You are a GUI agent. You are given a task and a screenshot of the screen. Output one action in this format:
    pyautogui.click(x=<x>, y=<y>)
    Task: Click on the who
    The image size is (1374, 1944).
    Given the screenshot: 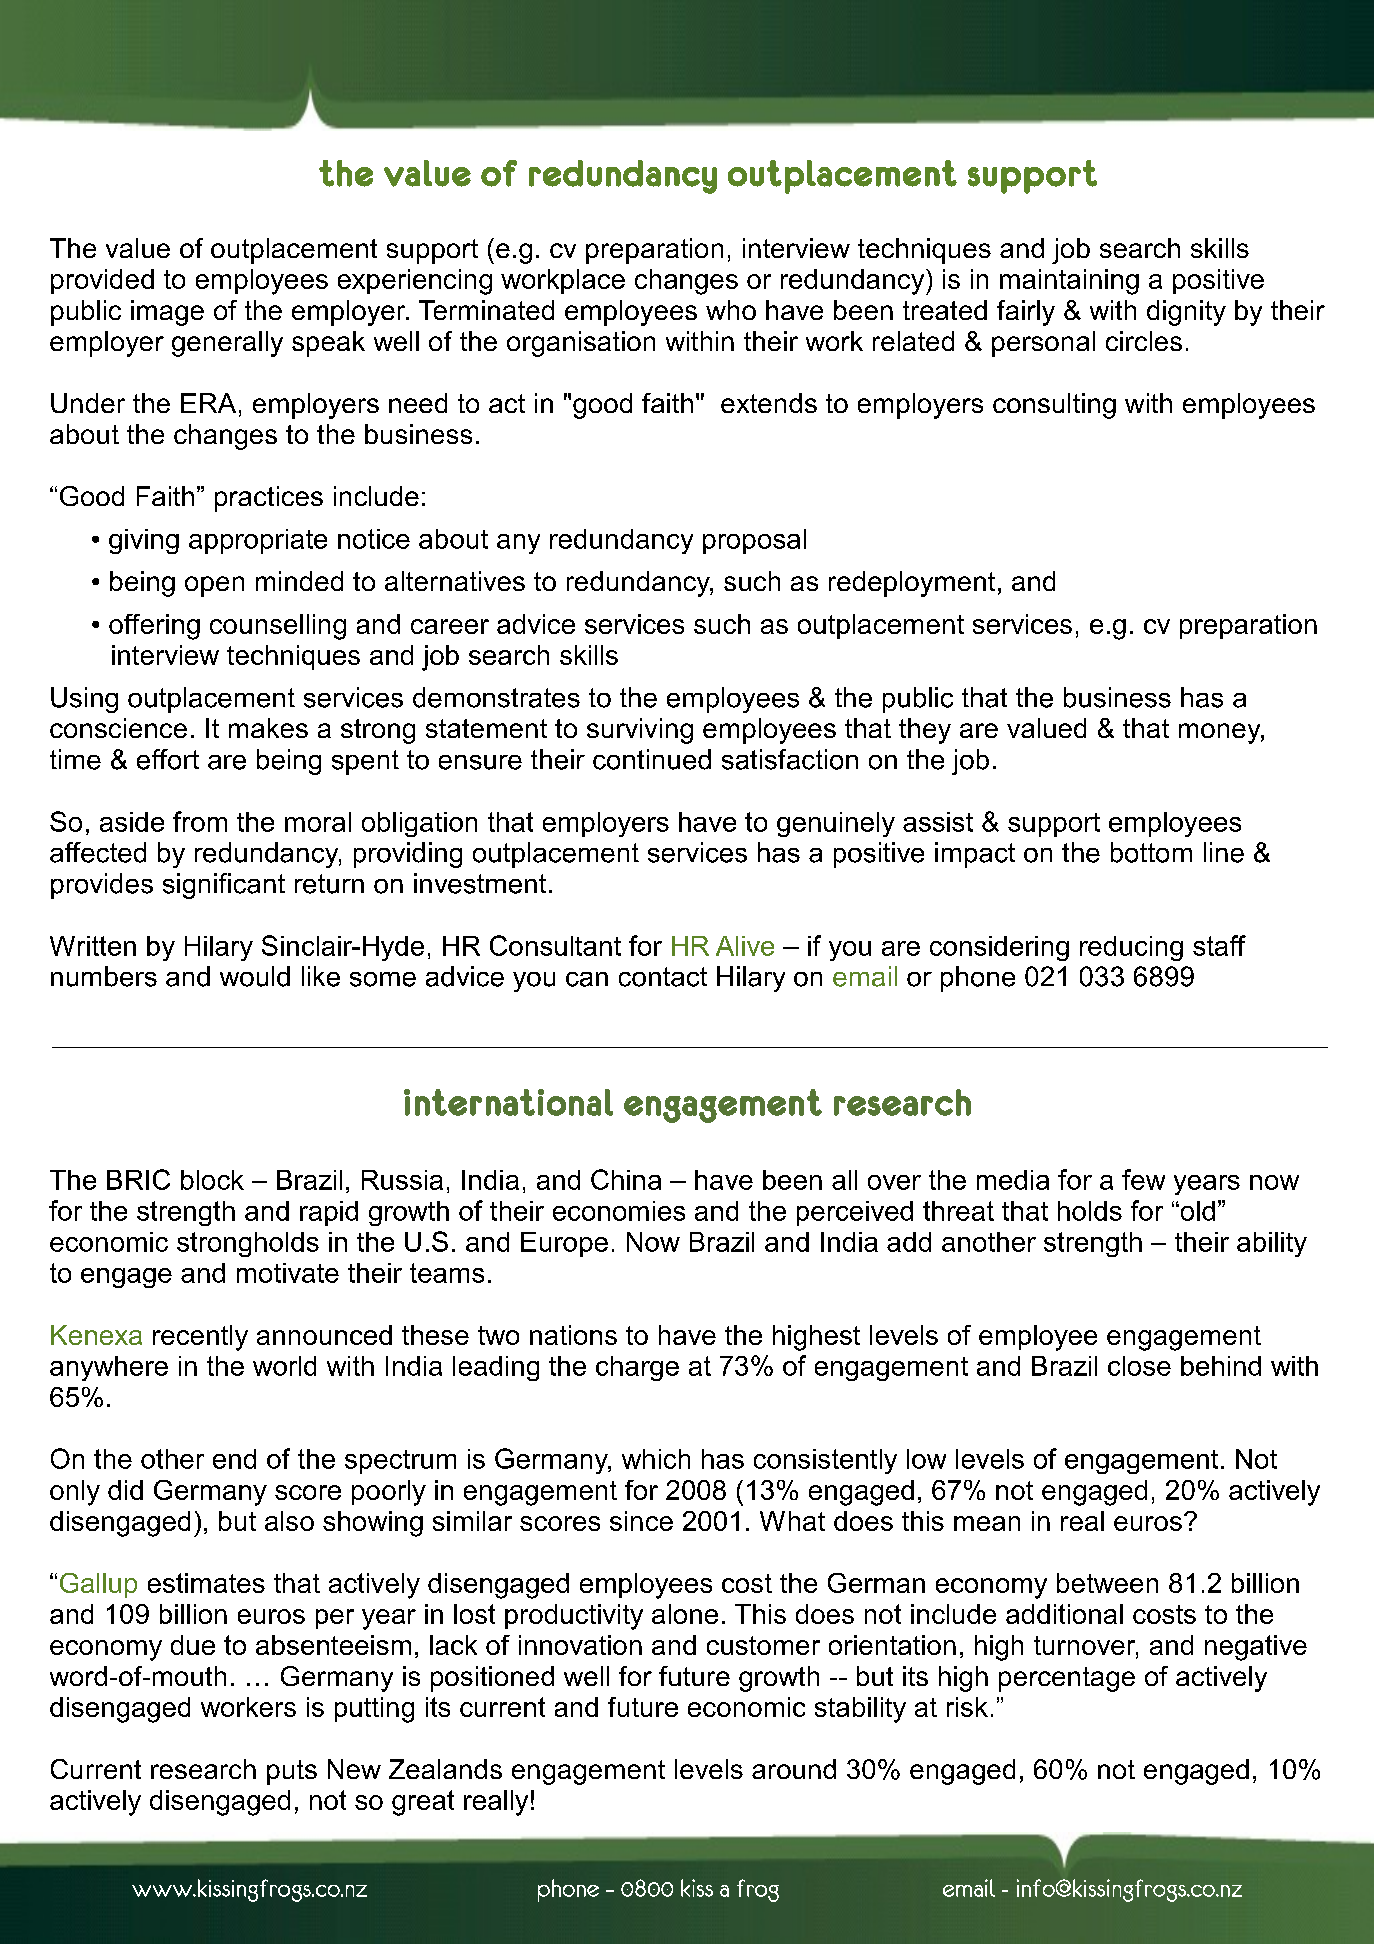 What is the action you would take?
    pyautogui.click(x=731, y=310)
